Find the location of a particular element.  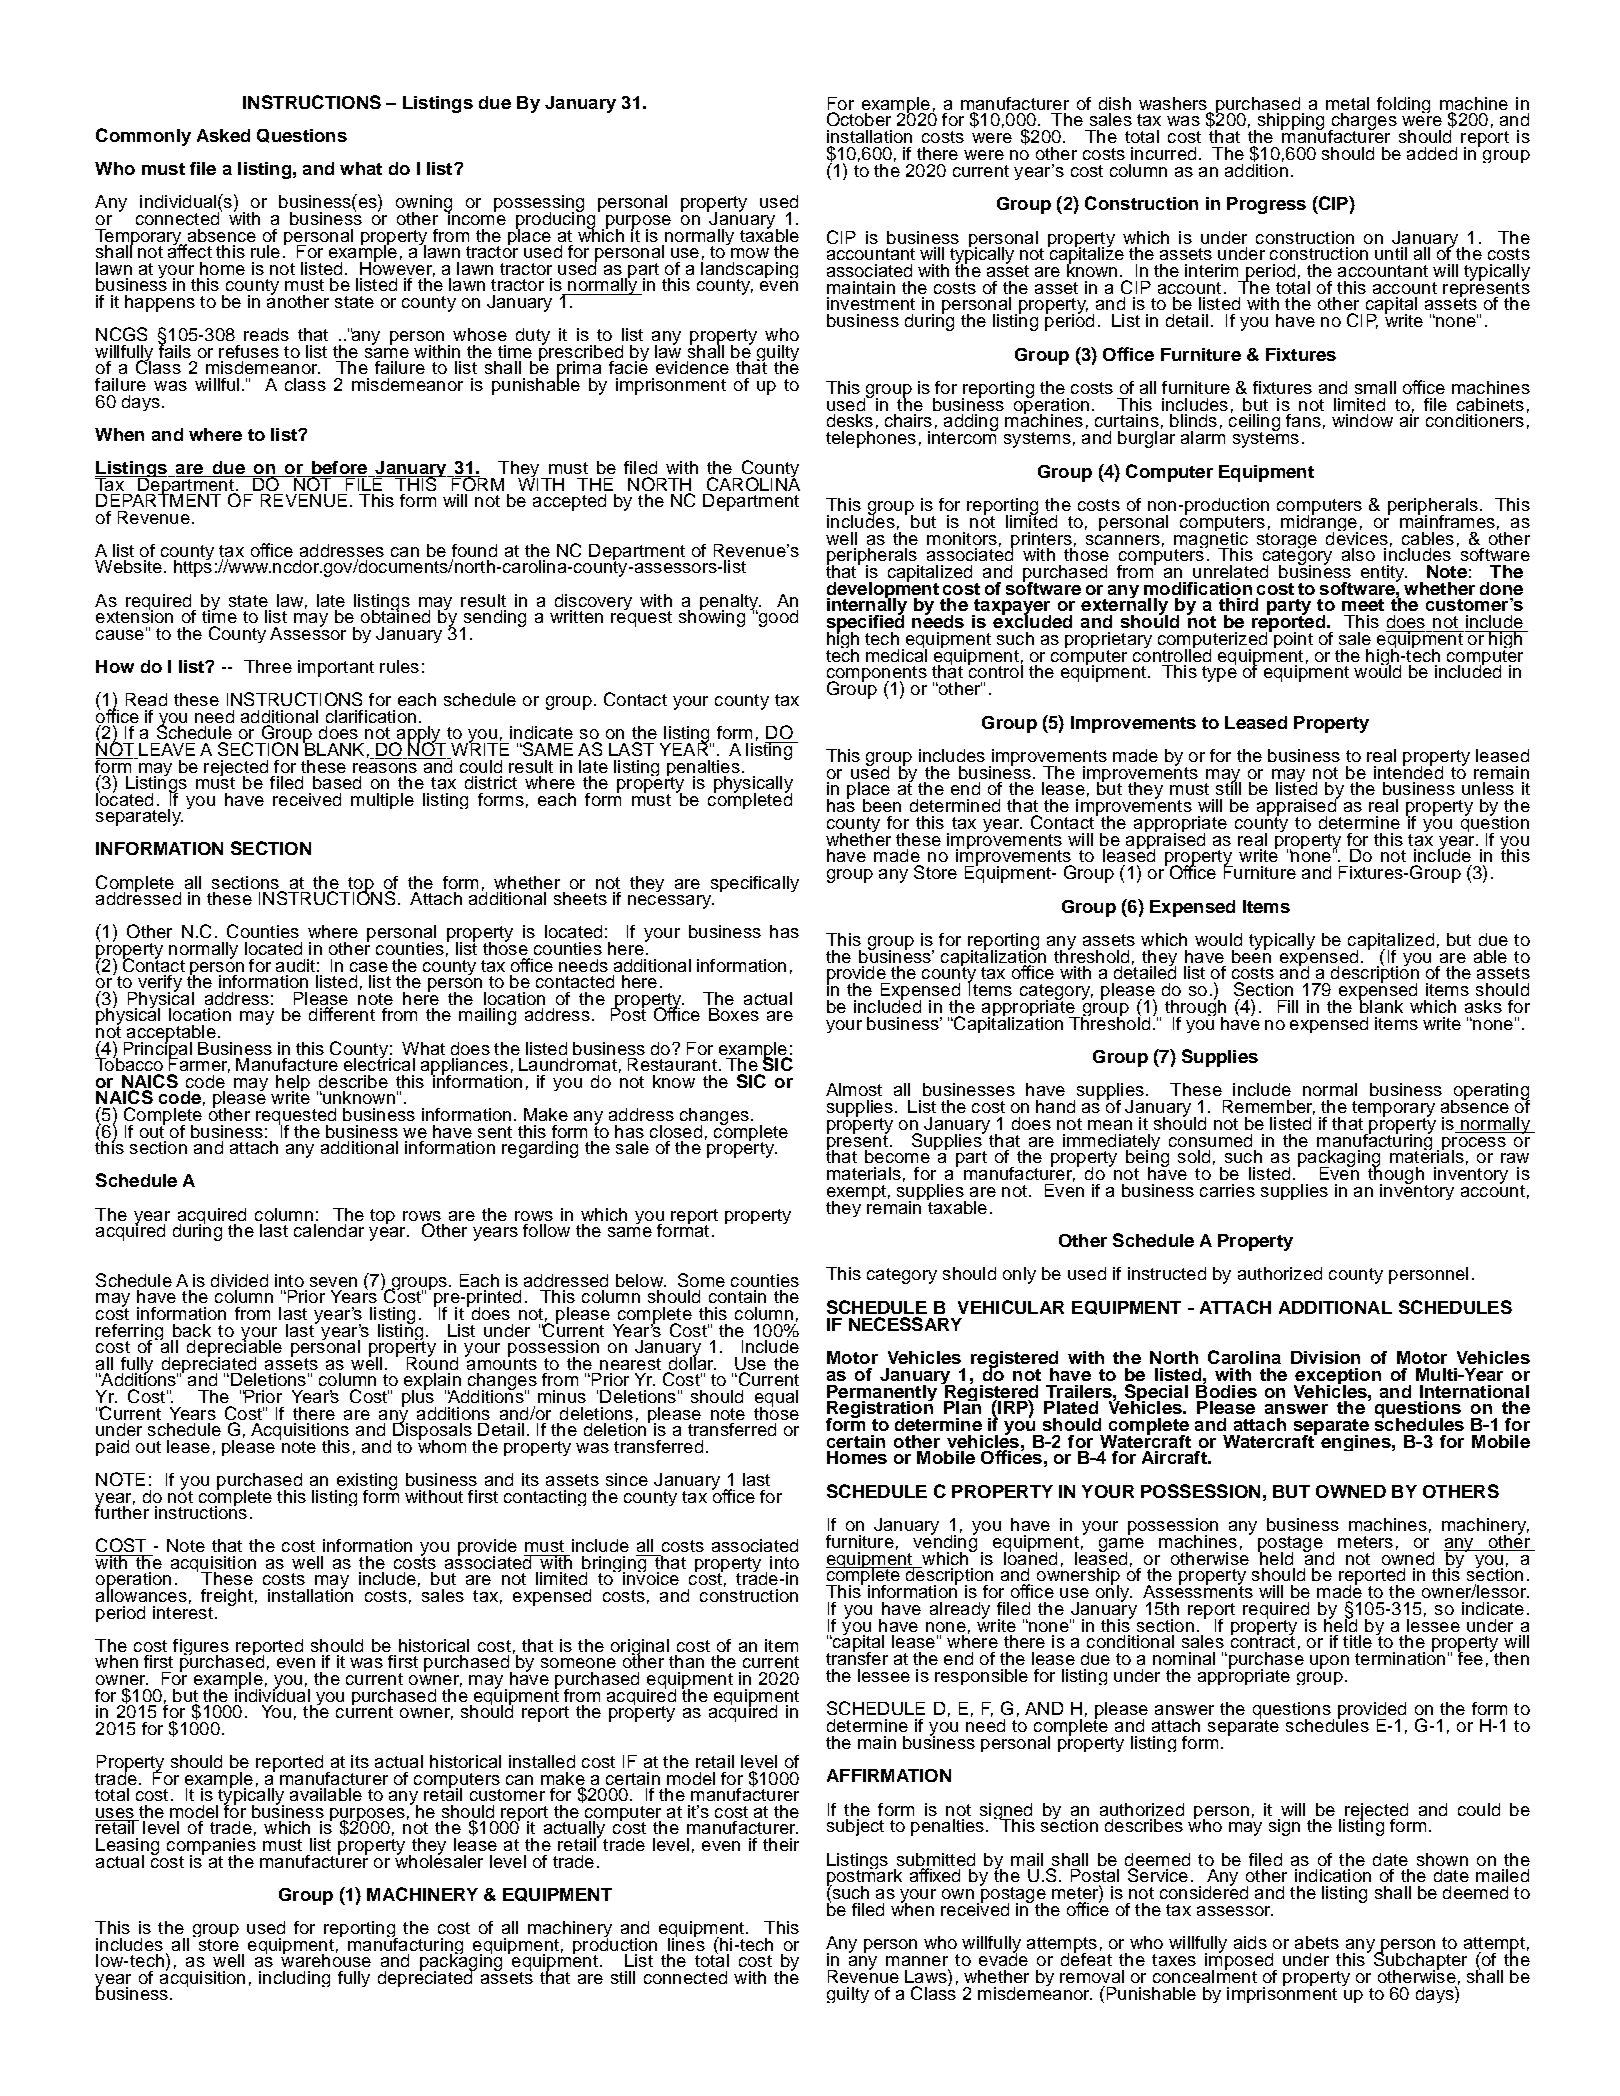

carries is located at coordinates (1227, 1190).
